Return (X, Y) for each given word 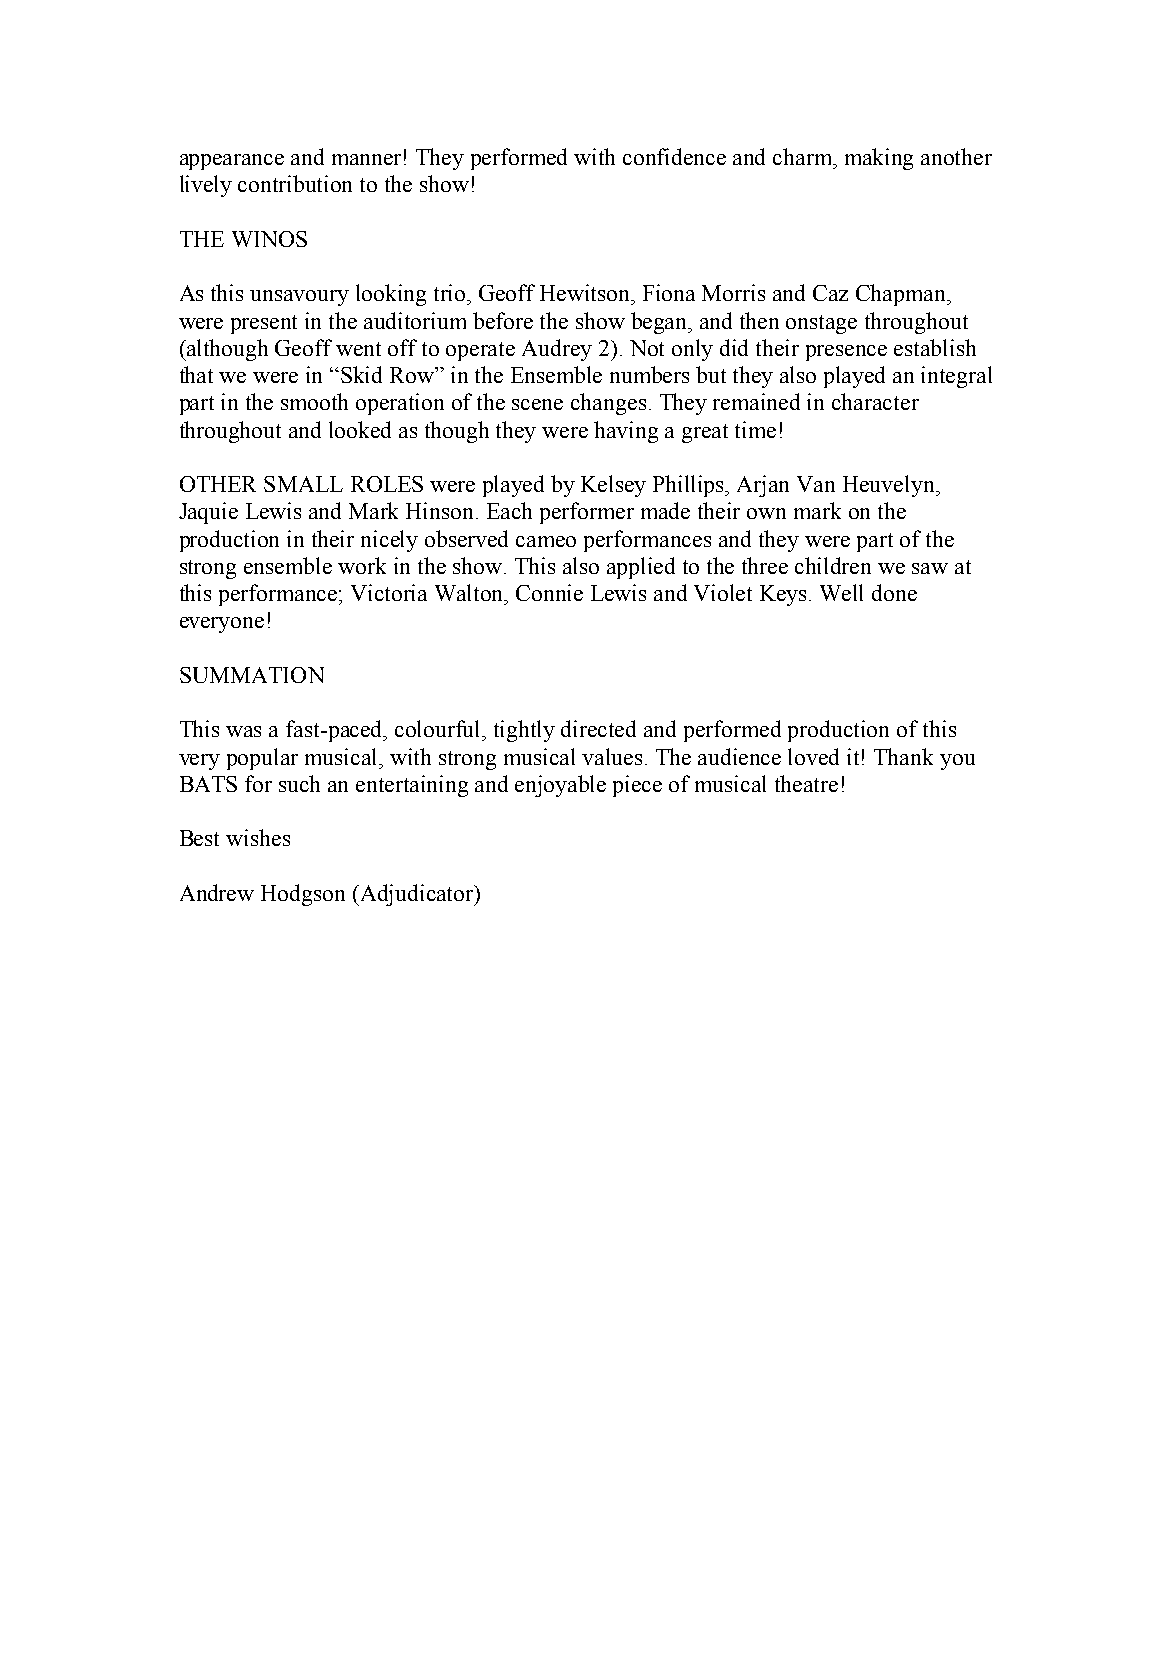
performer (587, 513)
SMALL (303, 484)
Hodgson (303, 895)
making (879, 159)
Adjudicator (417, 895)
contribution (295, 183)
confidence (674, 156)
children (833, 565)
